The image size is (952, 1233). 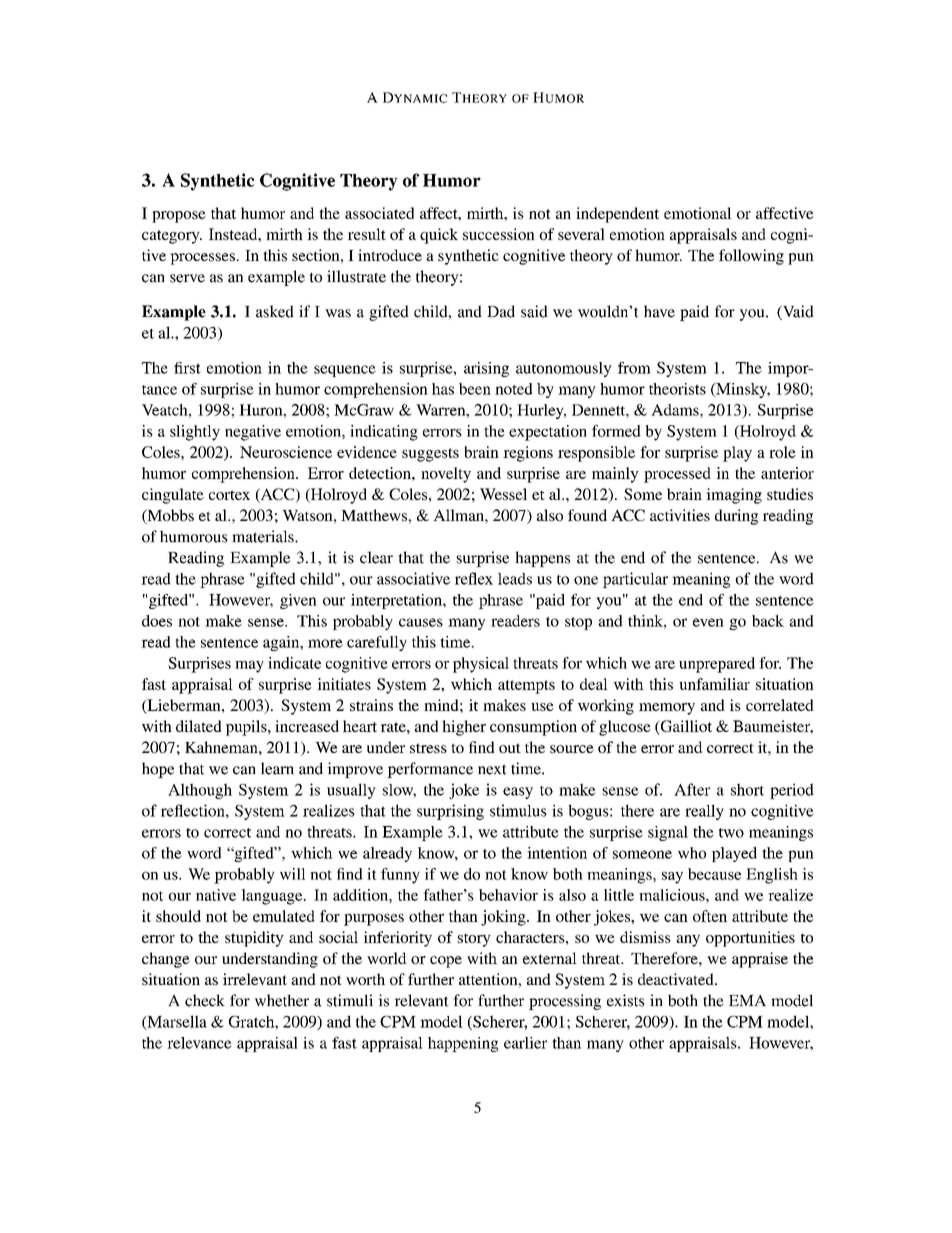 I want to click on Although, so click(x=200, y=791).
